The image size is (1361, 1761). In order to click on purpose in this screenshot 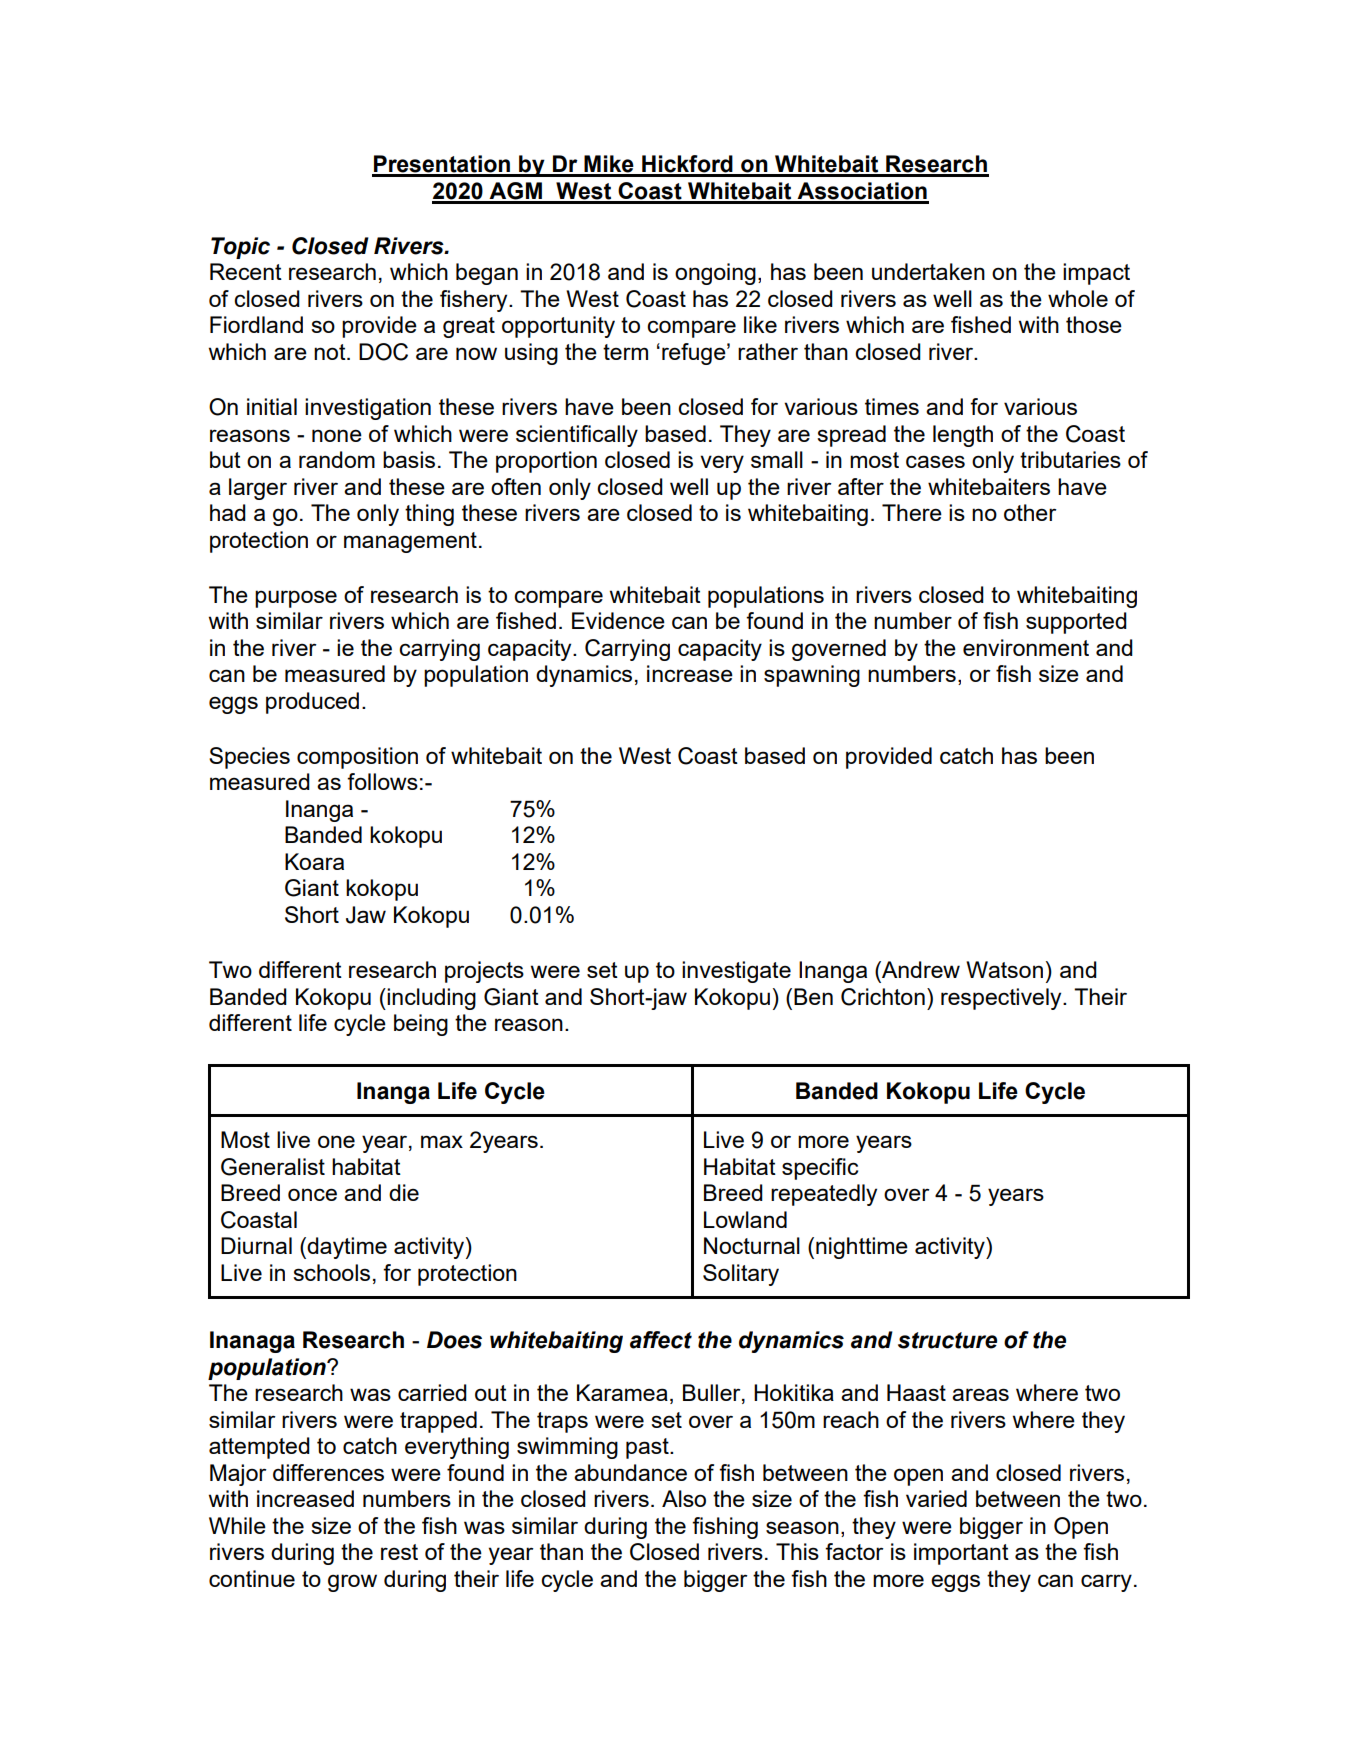, I will do `click(296, 599)`.
